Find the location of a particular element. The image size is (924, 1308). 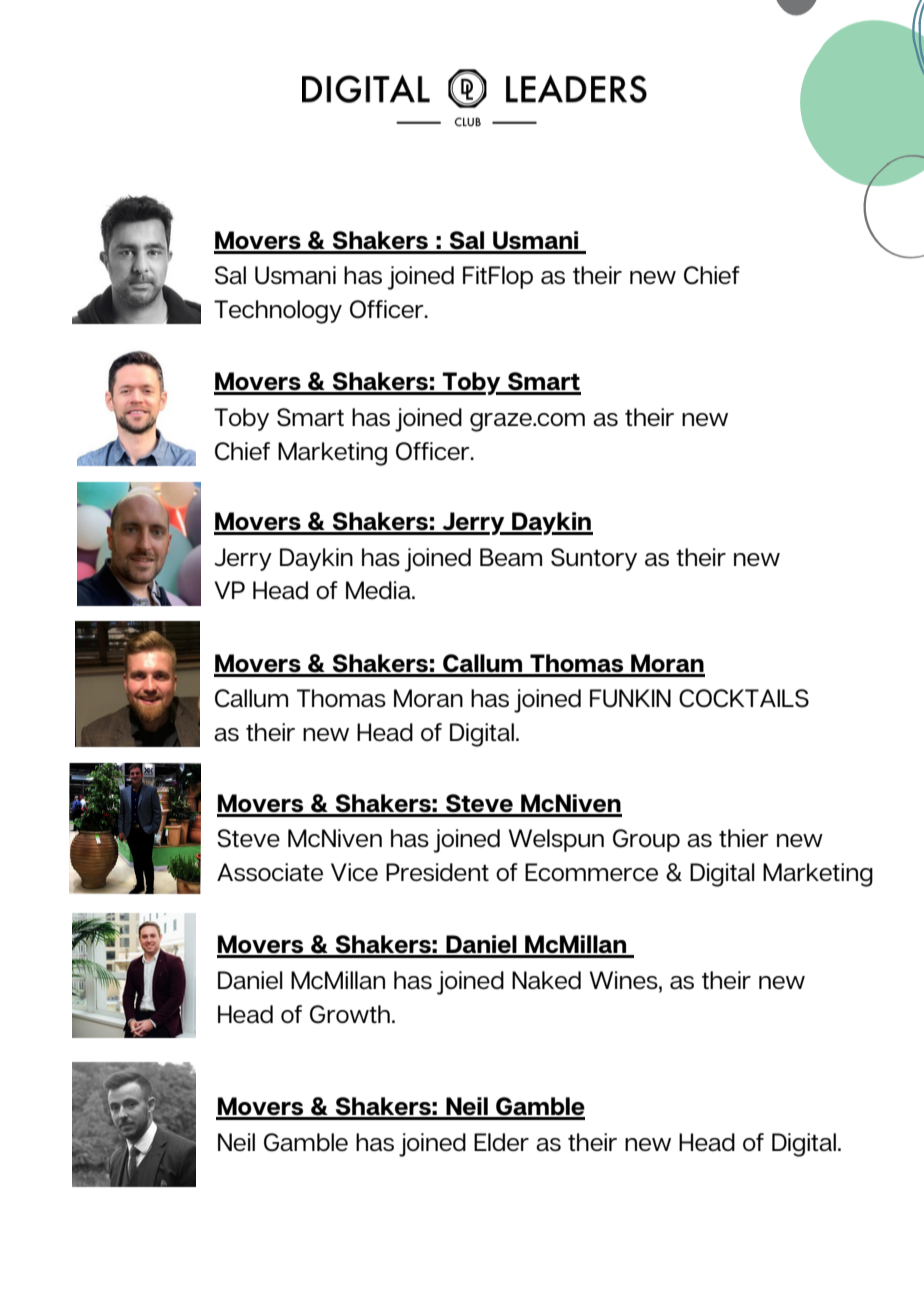

Technology is located at coordinates (278, 312).
